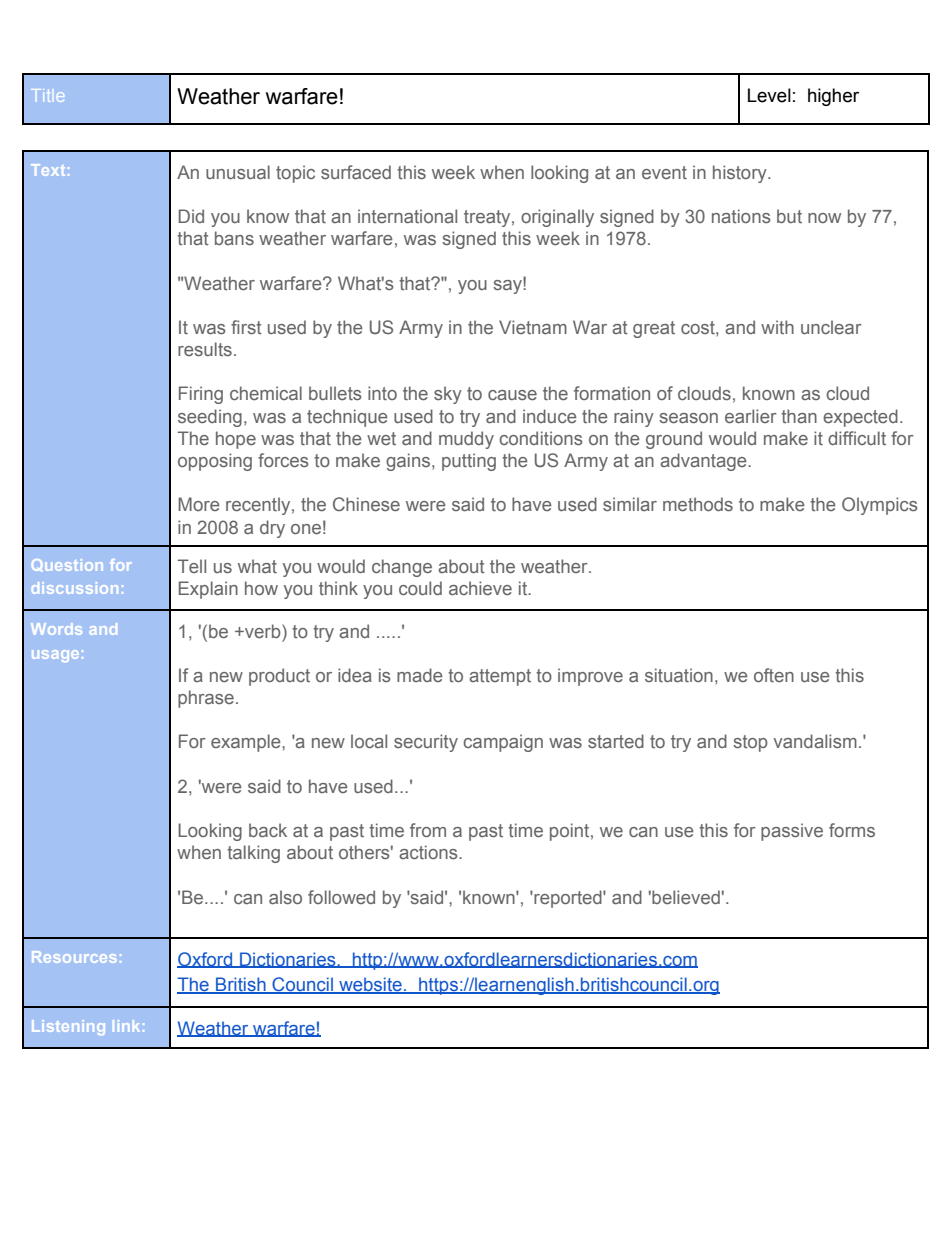  I want to click on Tell, so click(192, 566).
